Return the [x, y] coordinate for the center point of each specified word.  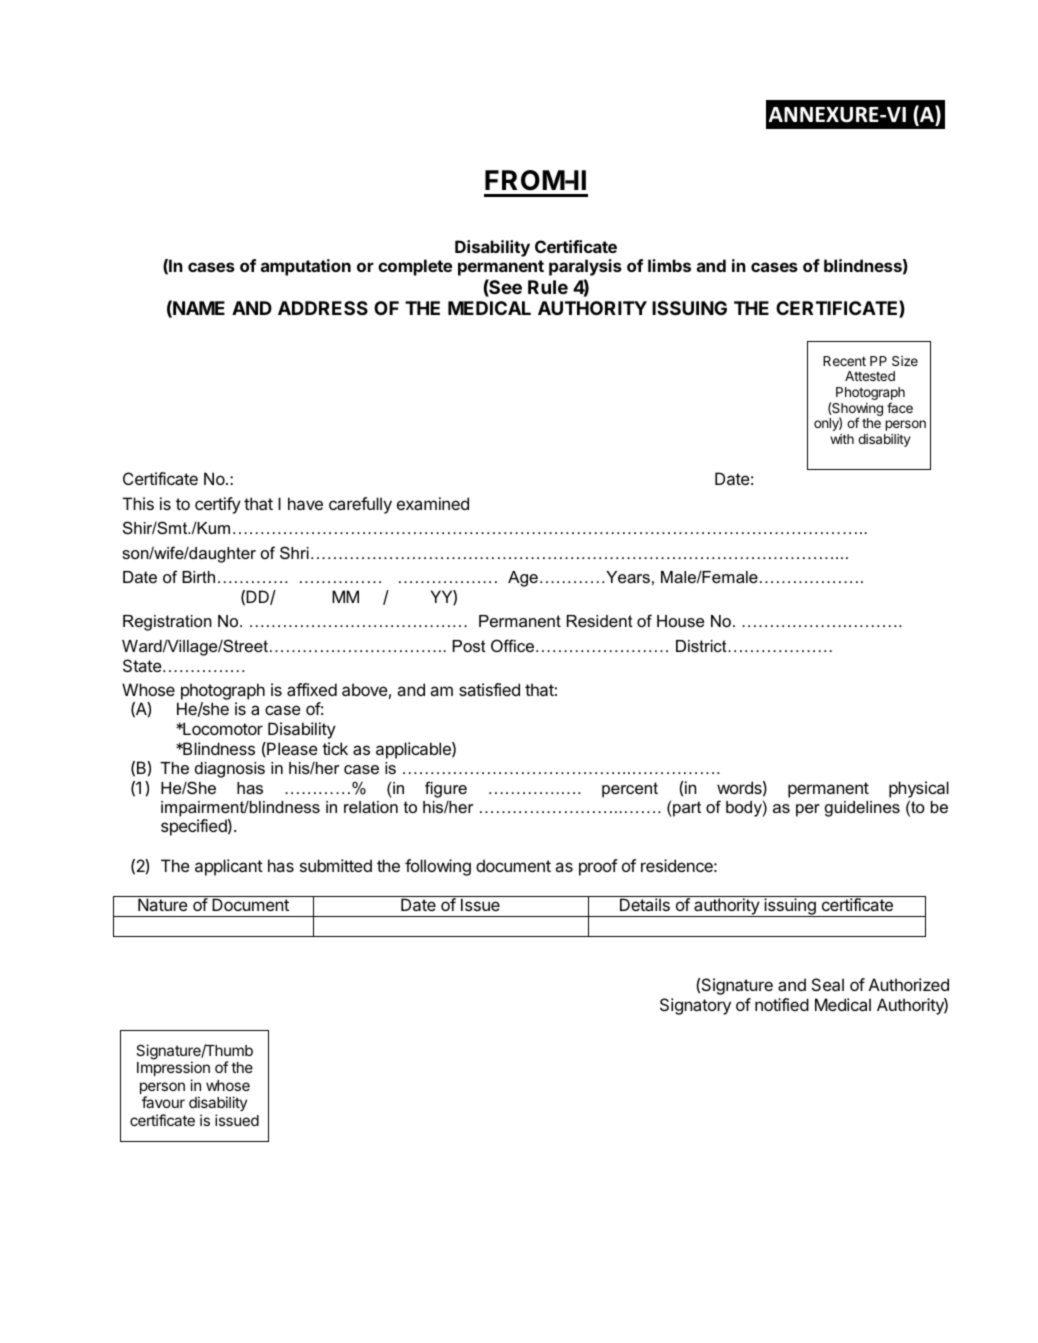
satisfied [489, 689]
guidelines [862, 809]
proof [598, 867]
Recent [844, 361]
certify [218, 505]
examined [433, 503]
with [842, 439]
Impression [173, 1068]
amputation [306, 267]
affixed [312, 689]
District [702, 646]
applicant [229, 867]
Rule [548, 287]
